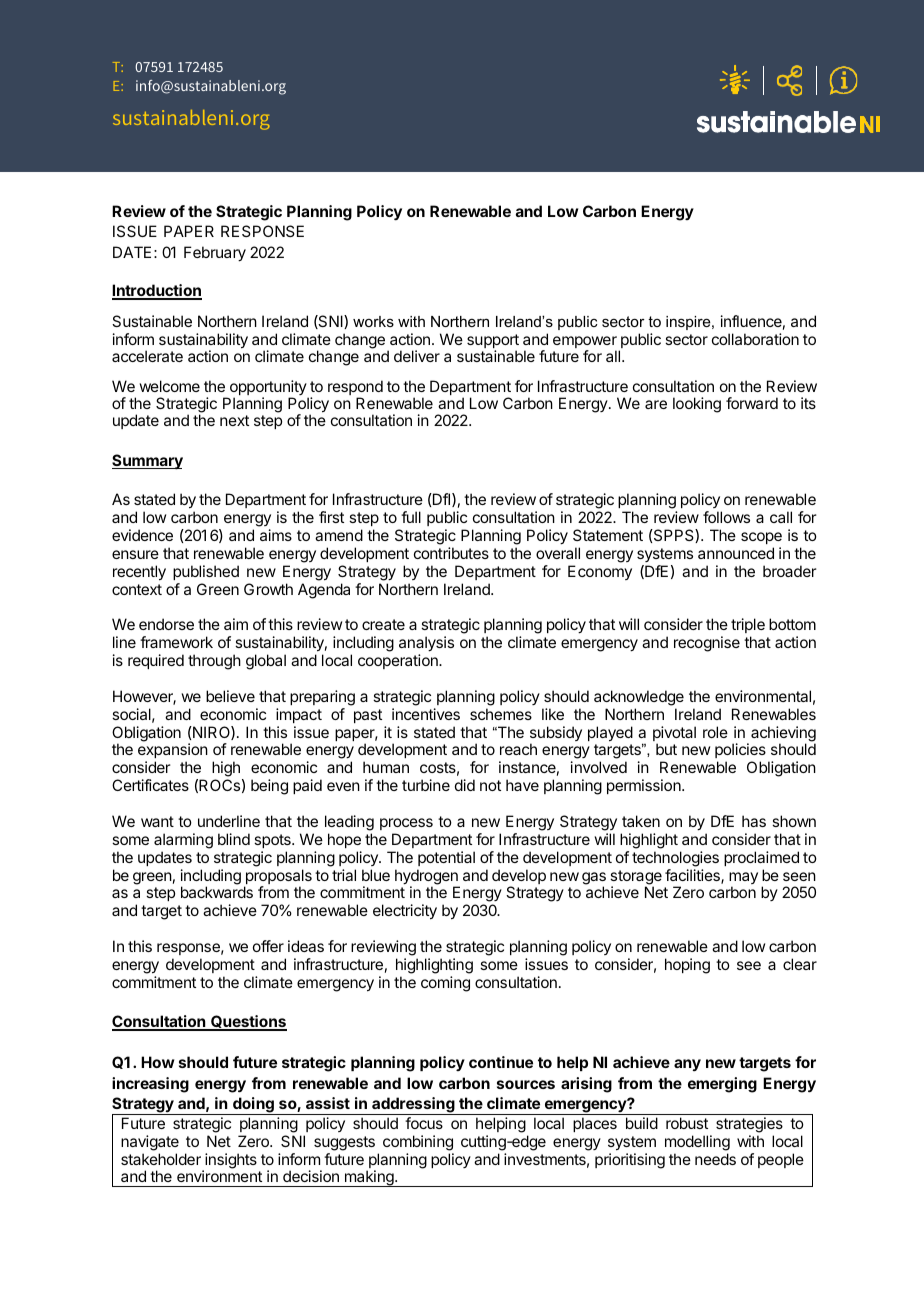 The width and height of the page is (924, 1308). I want to click on needs, so click(715, 1159).
